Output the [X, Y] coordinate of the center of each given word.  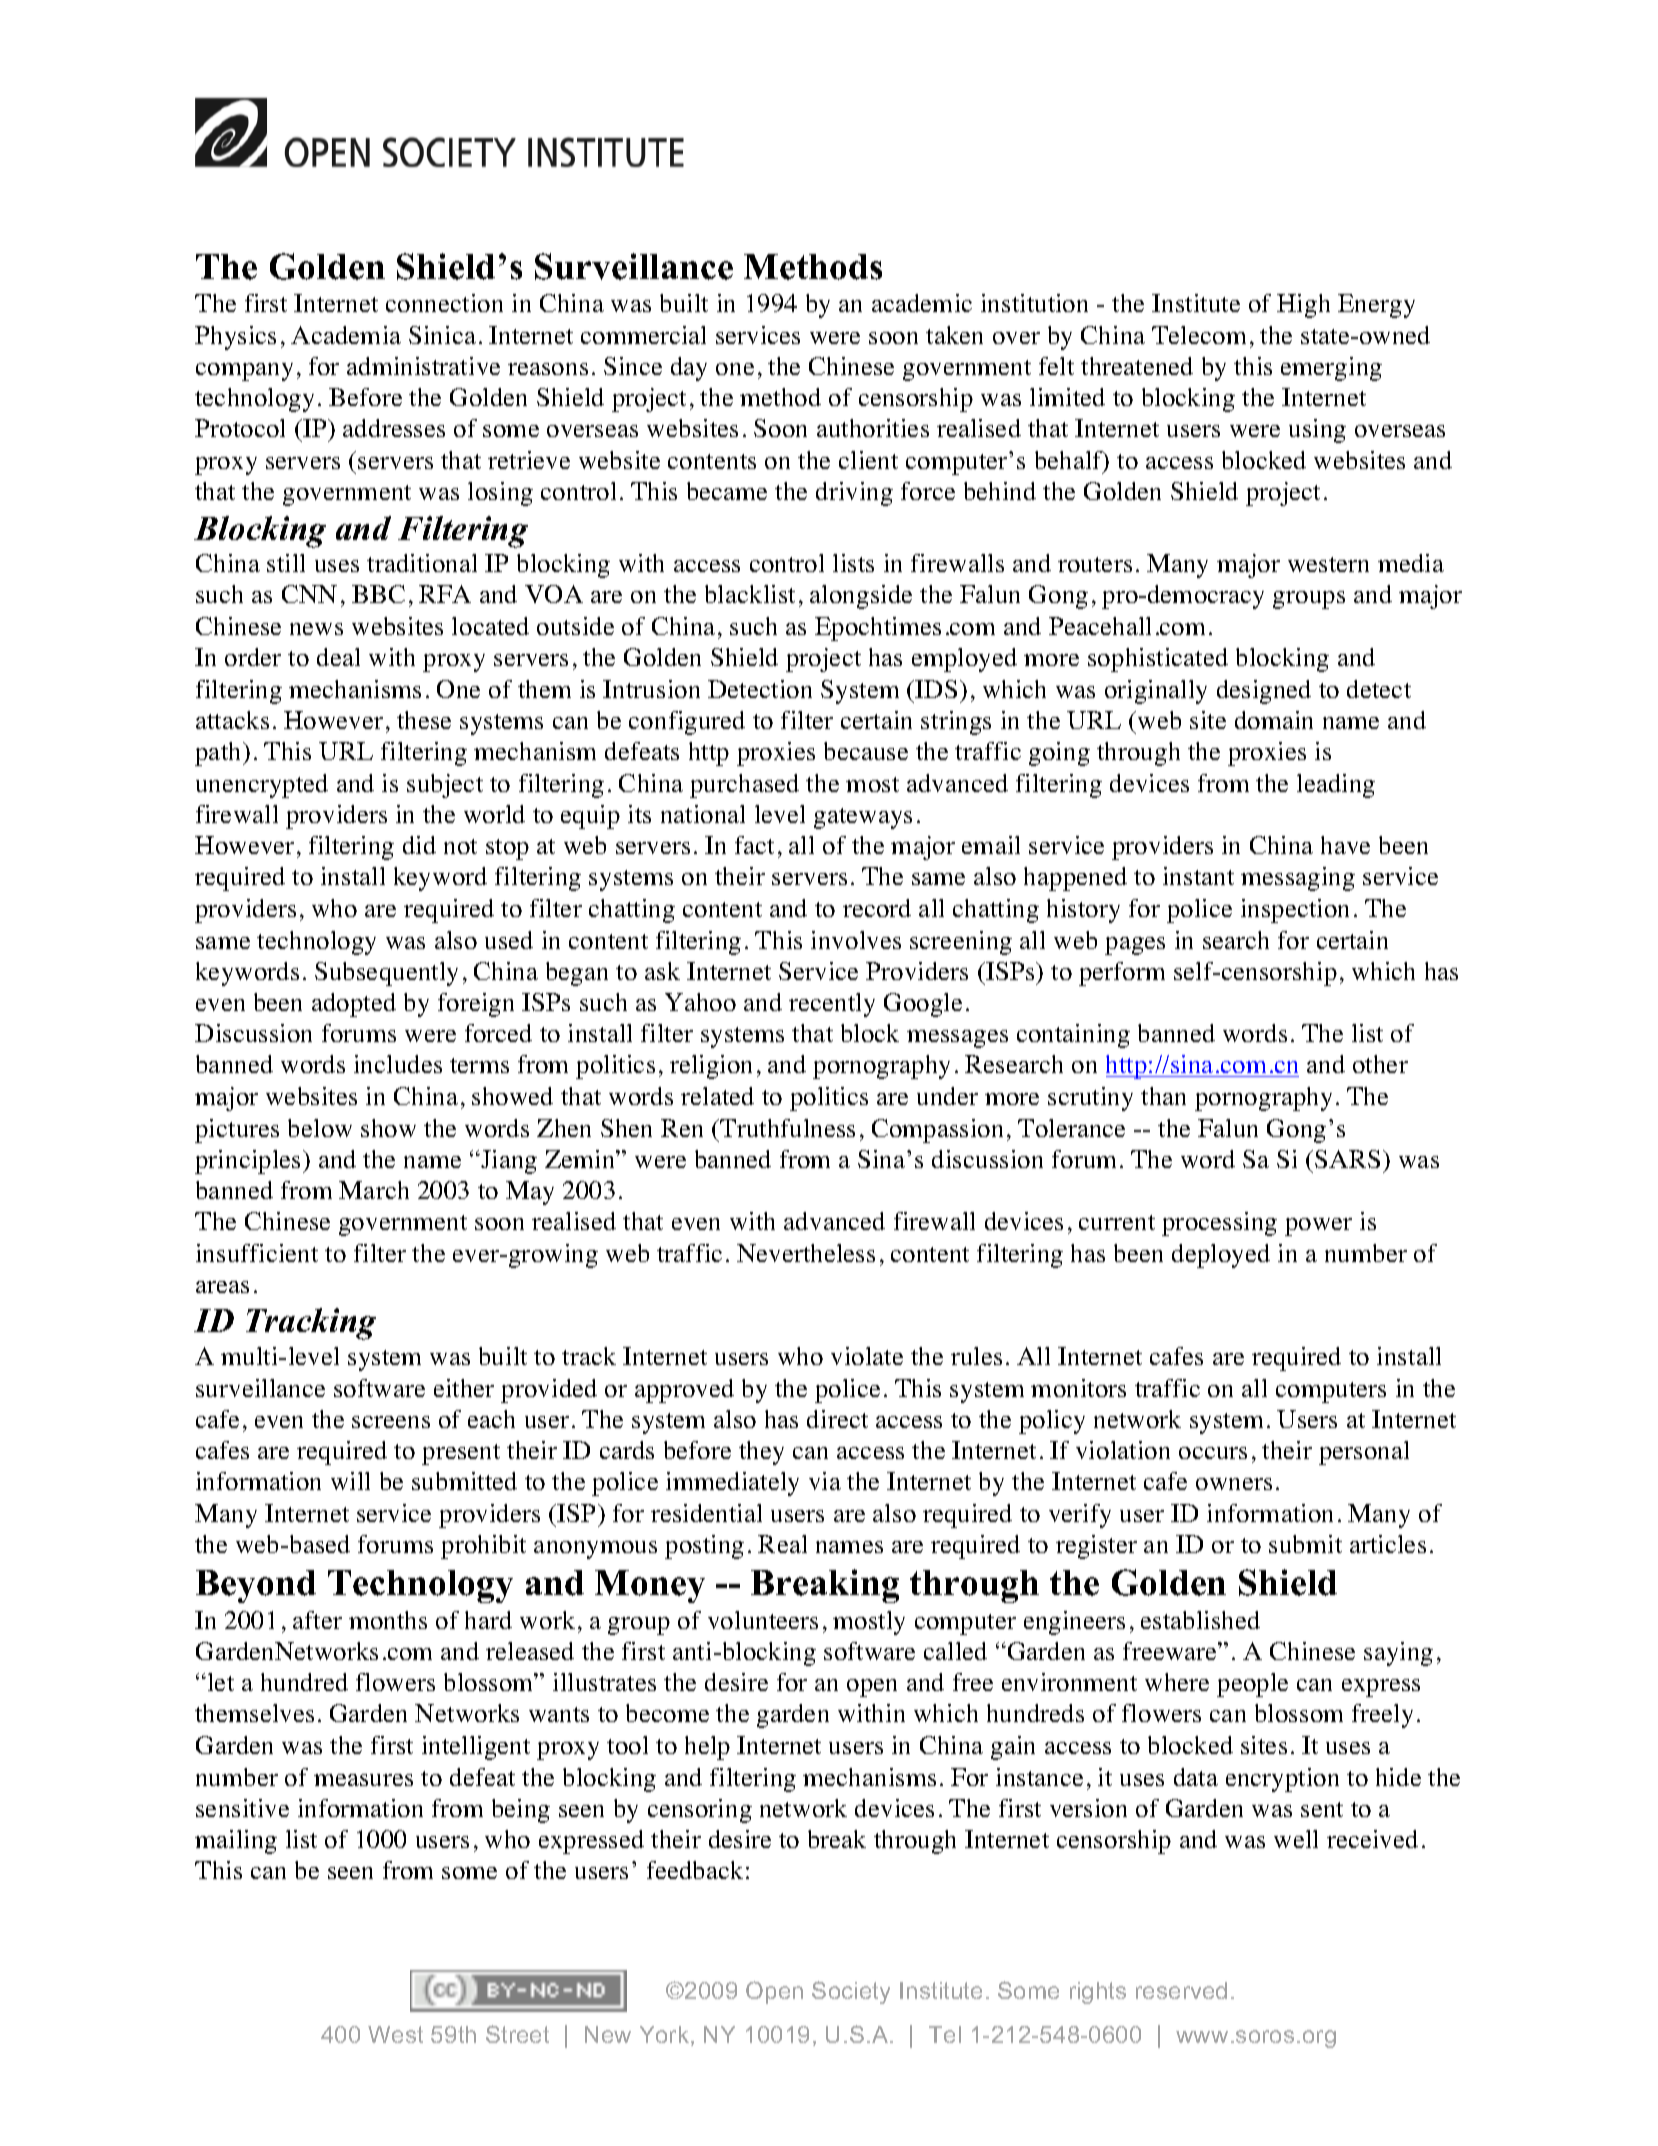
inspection [1295, 911]
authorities [873, 428]
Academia [346, 335]
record [877, 908]
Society [851, 1992]
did [419, 845]
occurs [1213, 1453]
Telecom [1199, 335]
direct [837, 1419]
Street [517, 2034]
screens [391, 1422]
